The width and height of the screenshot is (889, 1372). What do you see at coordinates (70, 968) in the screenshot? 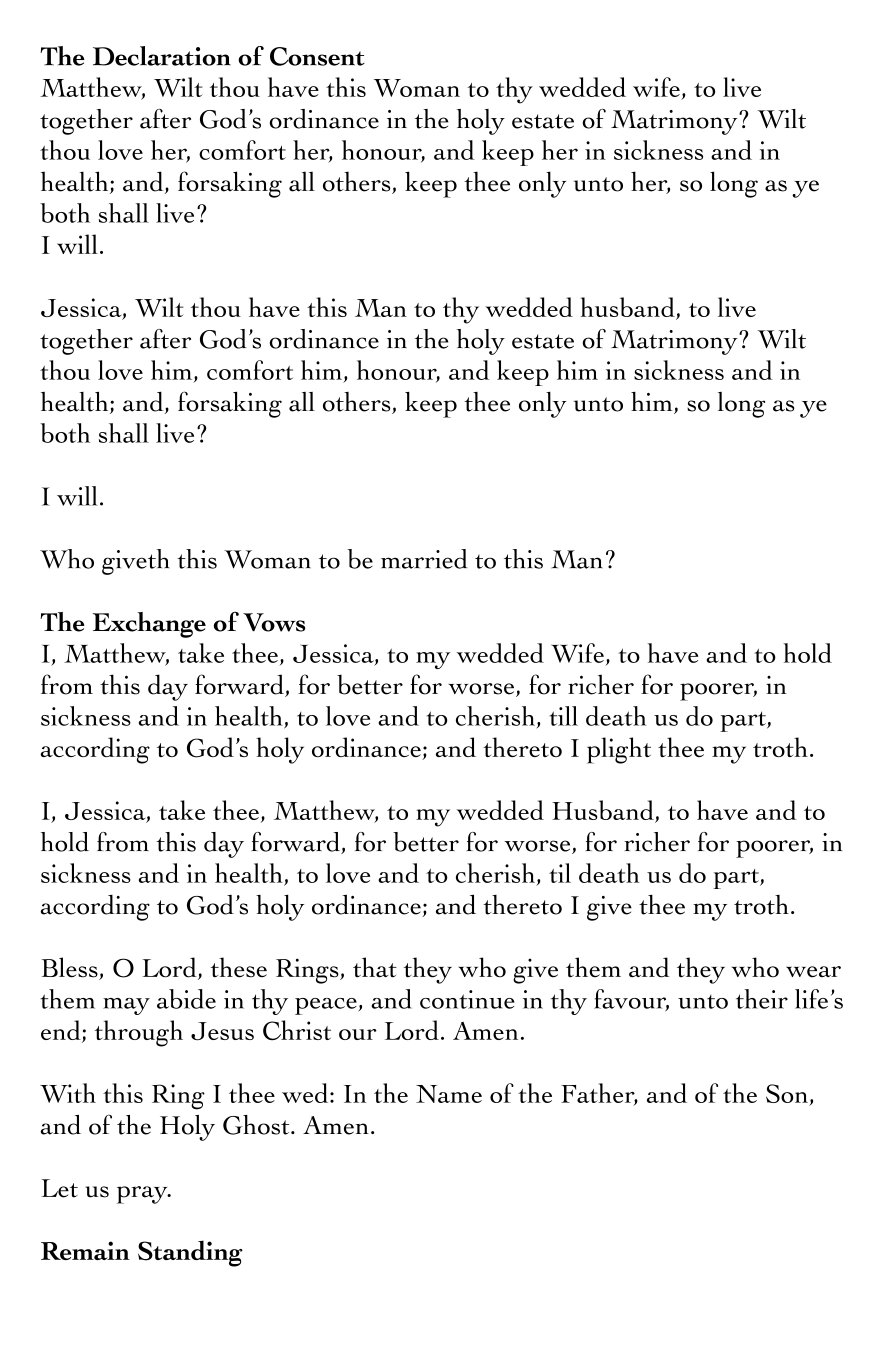
I see `Bless` at bounding box center [70, 968].
